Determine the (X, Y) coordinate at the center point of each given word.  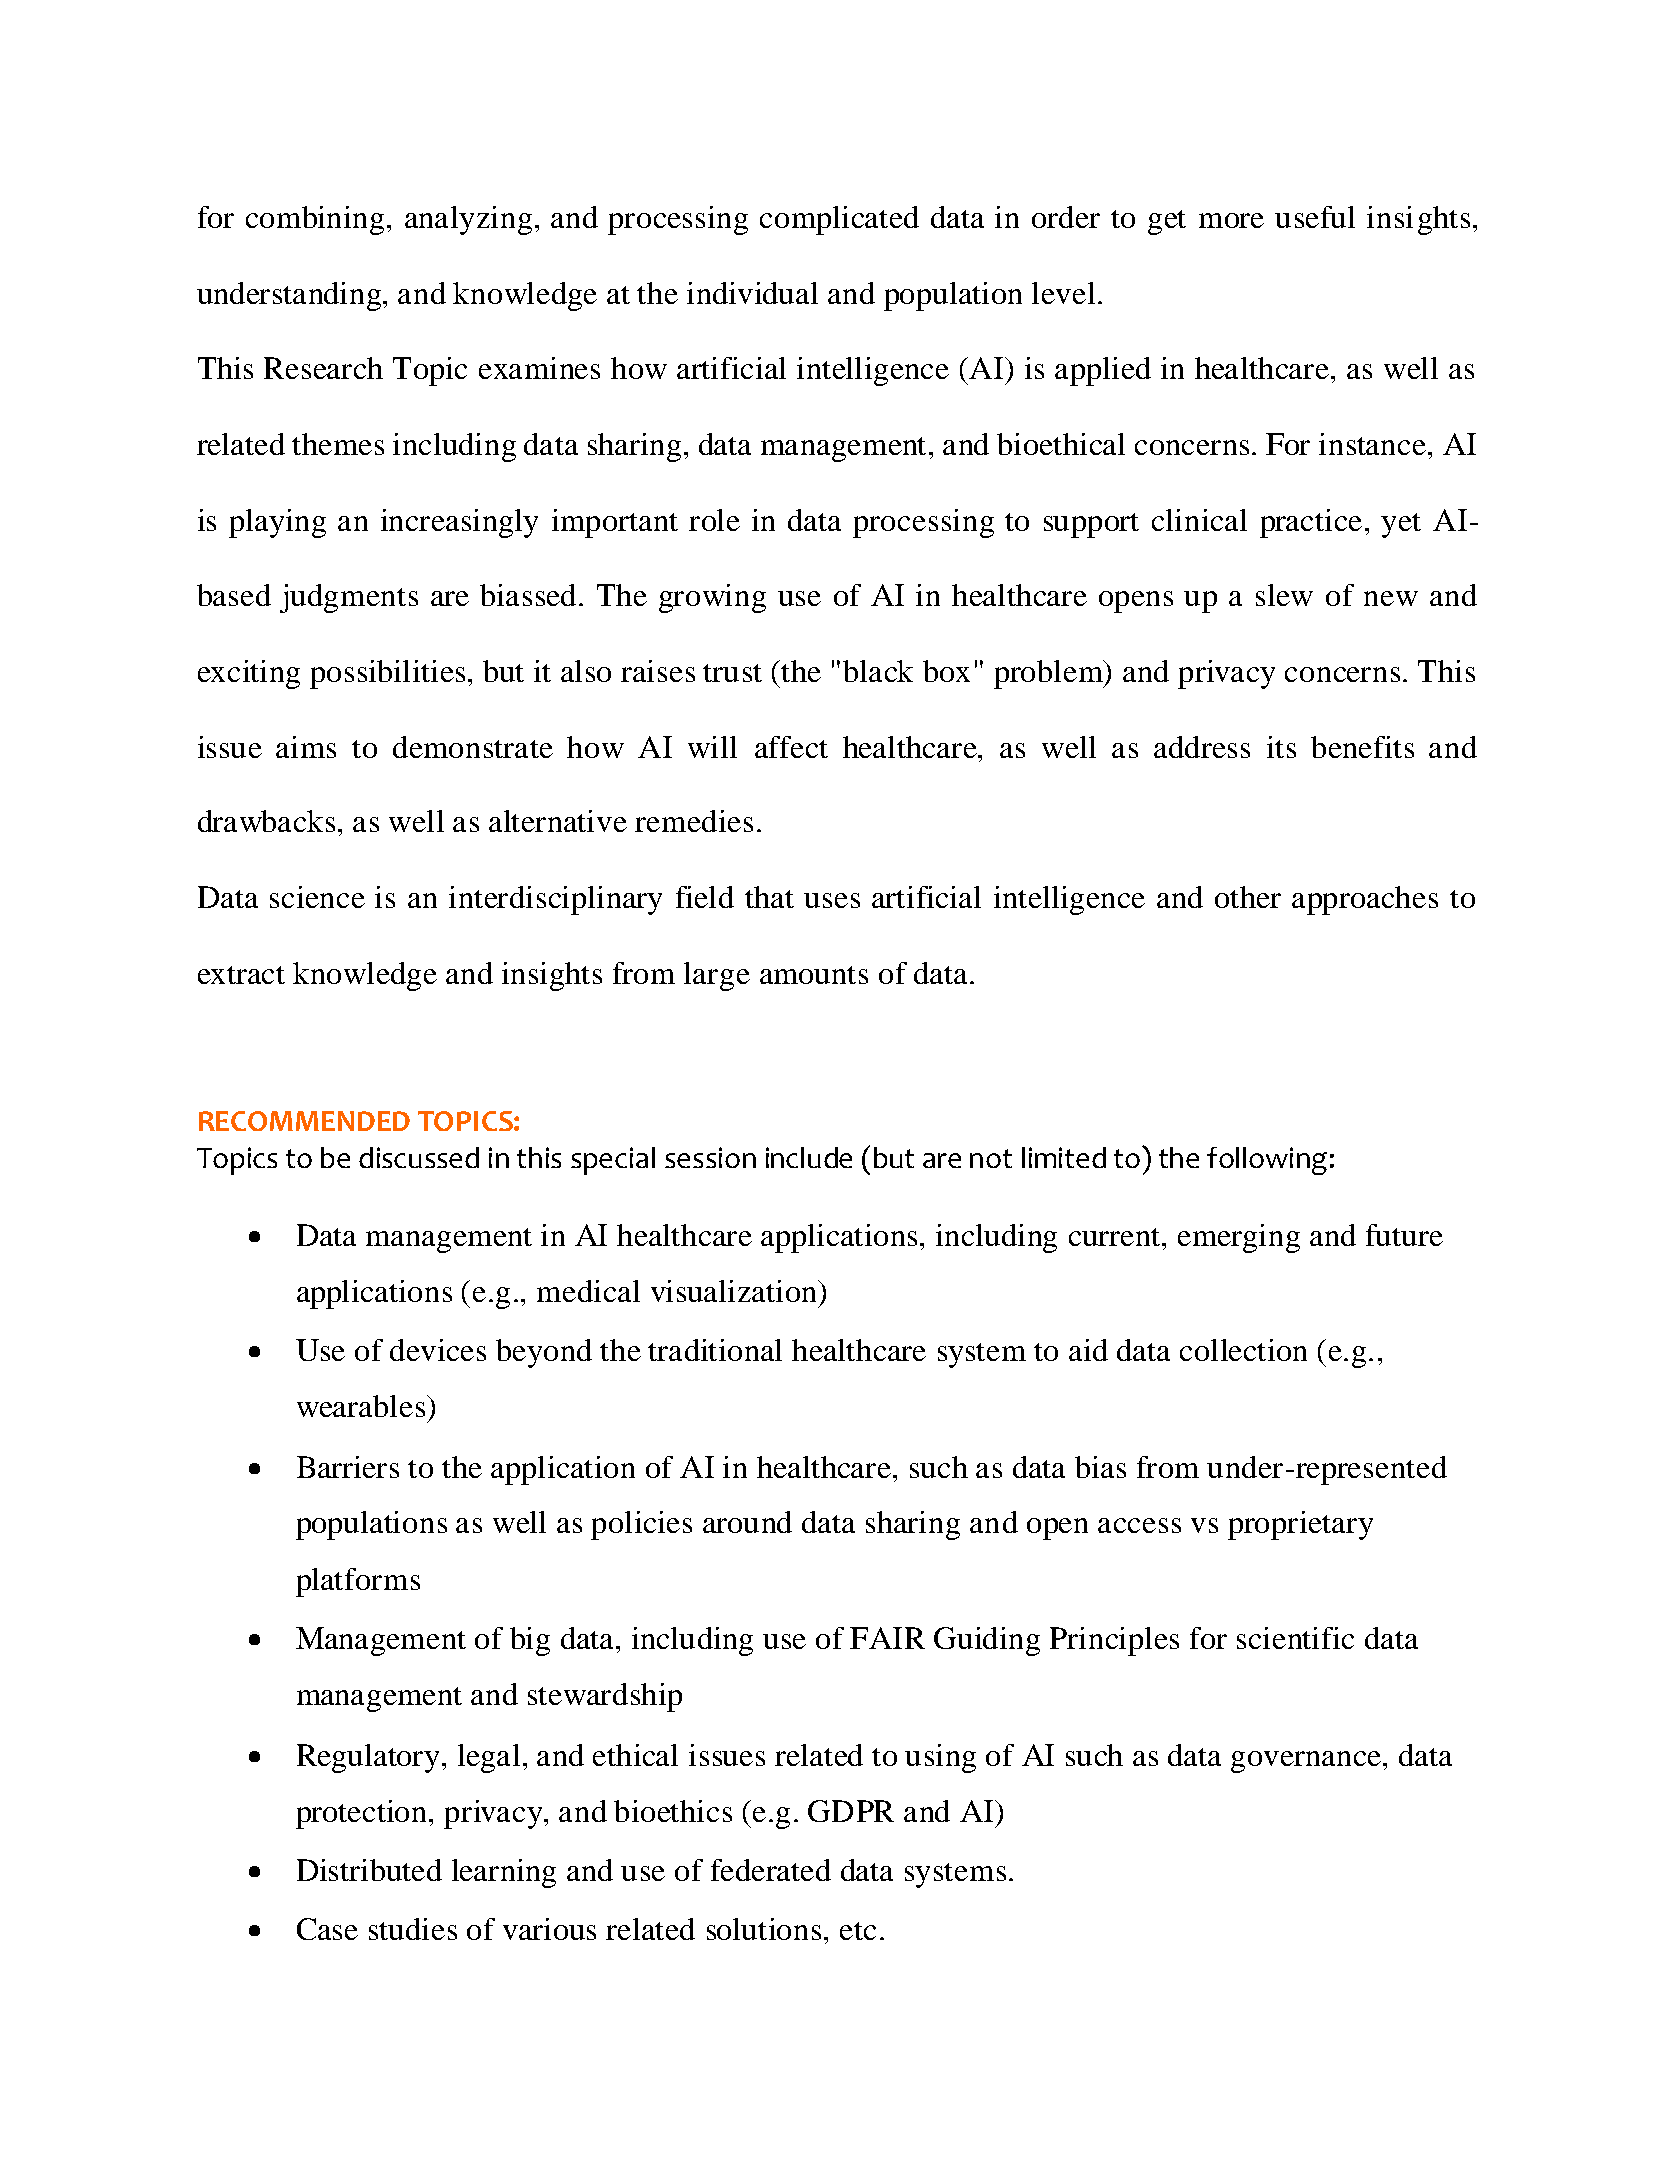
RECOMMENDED (304, 1121)
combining (315, 220)
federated (771, 1870)
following (1267, 1161)
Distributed (369, 1870)
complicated (839, 220)
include (809, 1157)
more (1231, 220)
